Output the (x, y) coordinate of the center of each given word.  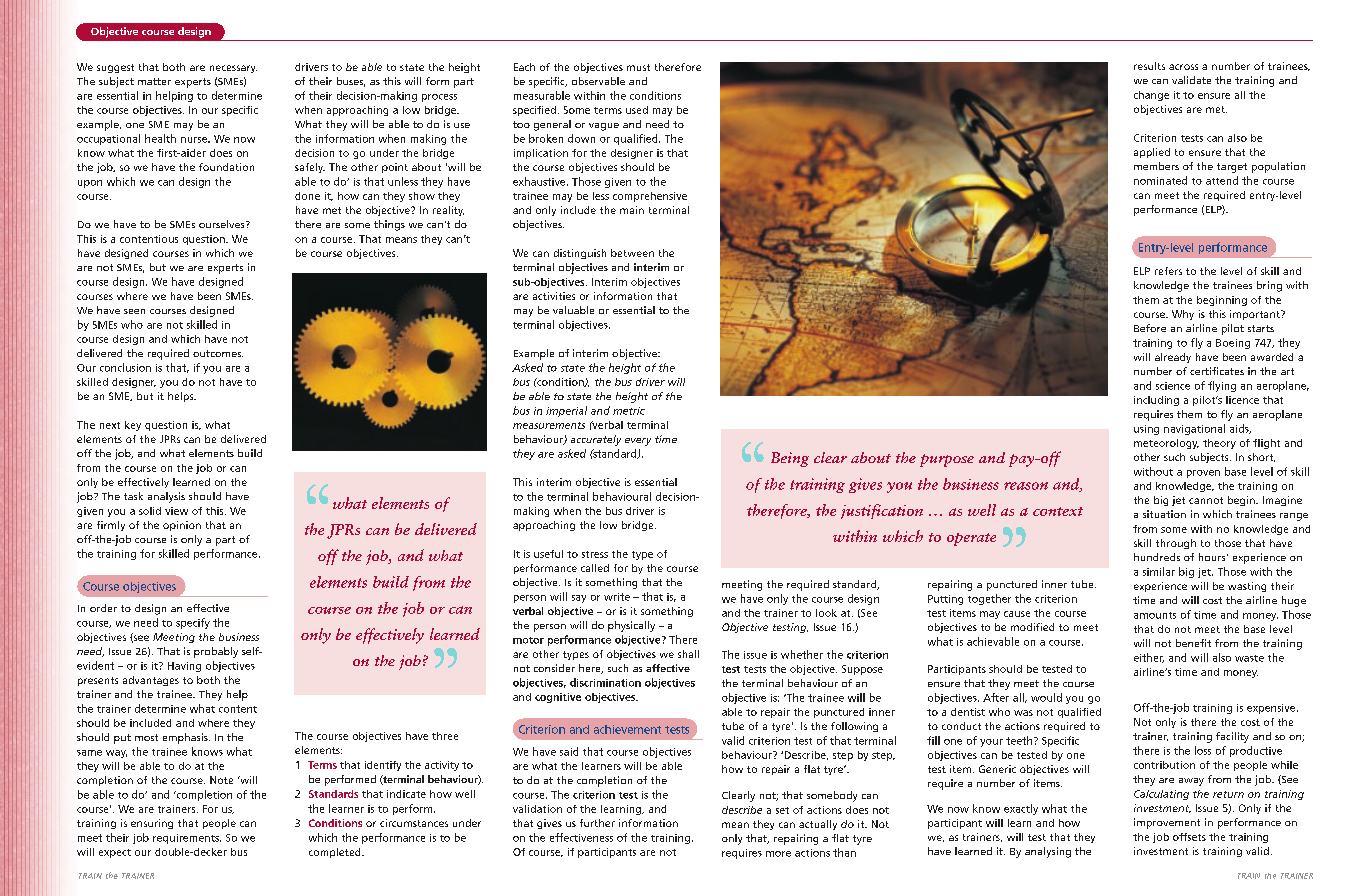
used (637, 110)
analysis (166, 497)
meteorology (1166, 444)
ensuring (152, 824)
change (1151, 96)
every (638, 442)
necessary (233, 69)
